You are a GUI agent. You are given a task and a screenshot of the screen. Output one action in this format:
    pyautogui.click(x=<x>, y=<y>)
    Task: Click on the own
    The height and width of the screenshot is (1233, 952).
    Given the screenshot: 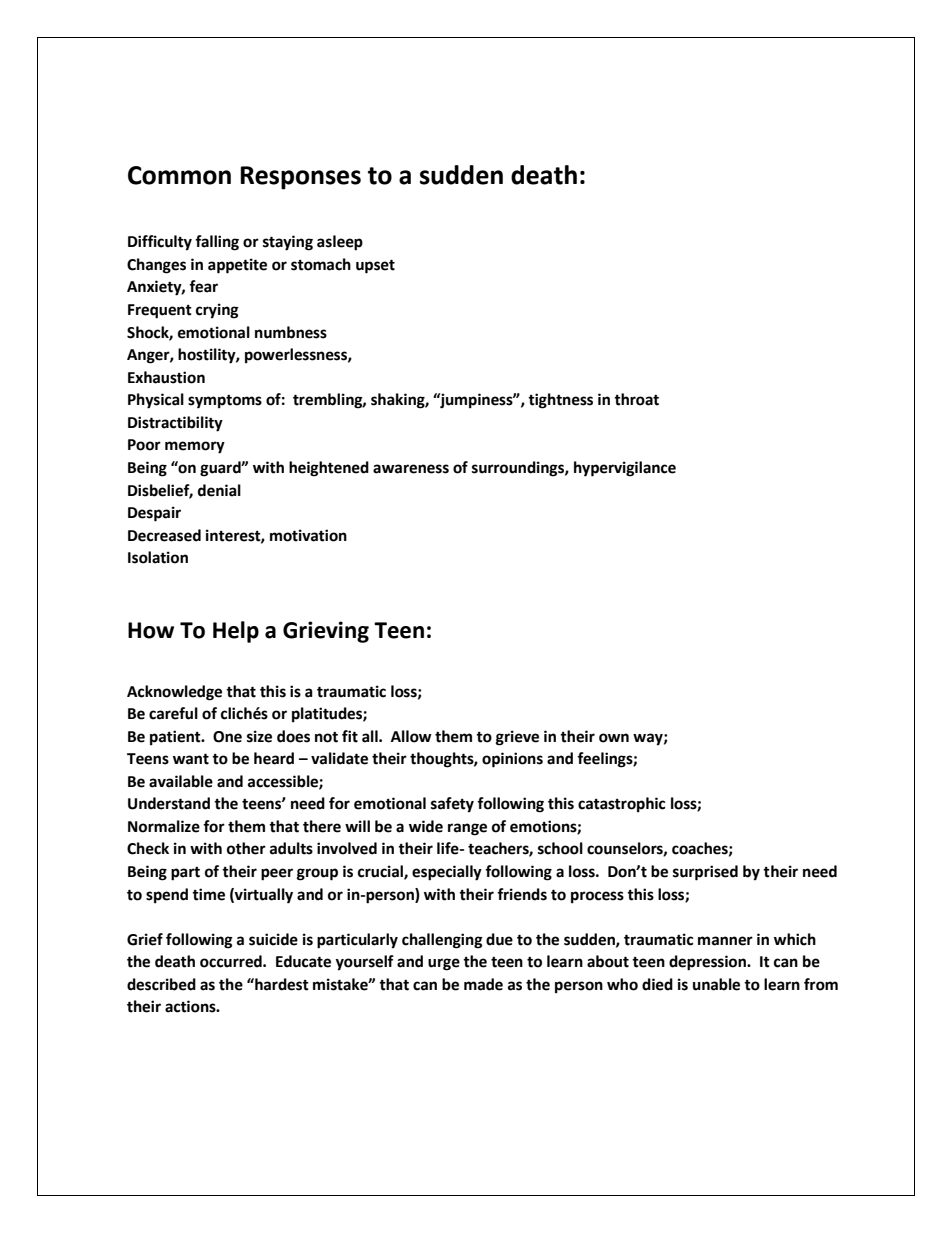 What is the action you would take?
    pyautogui.click(x=614, y=738)
